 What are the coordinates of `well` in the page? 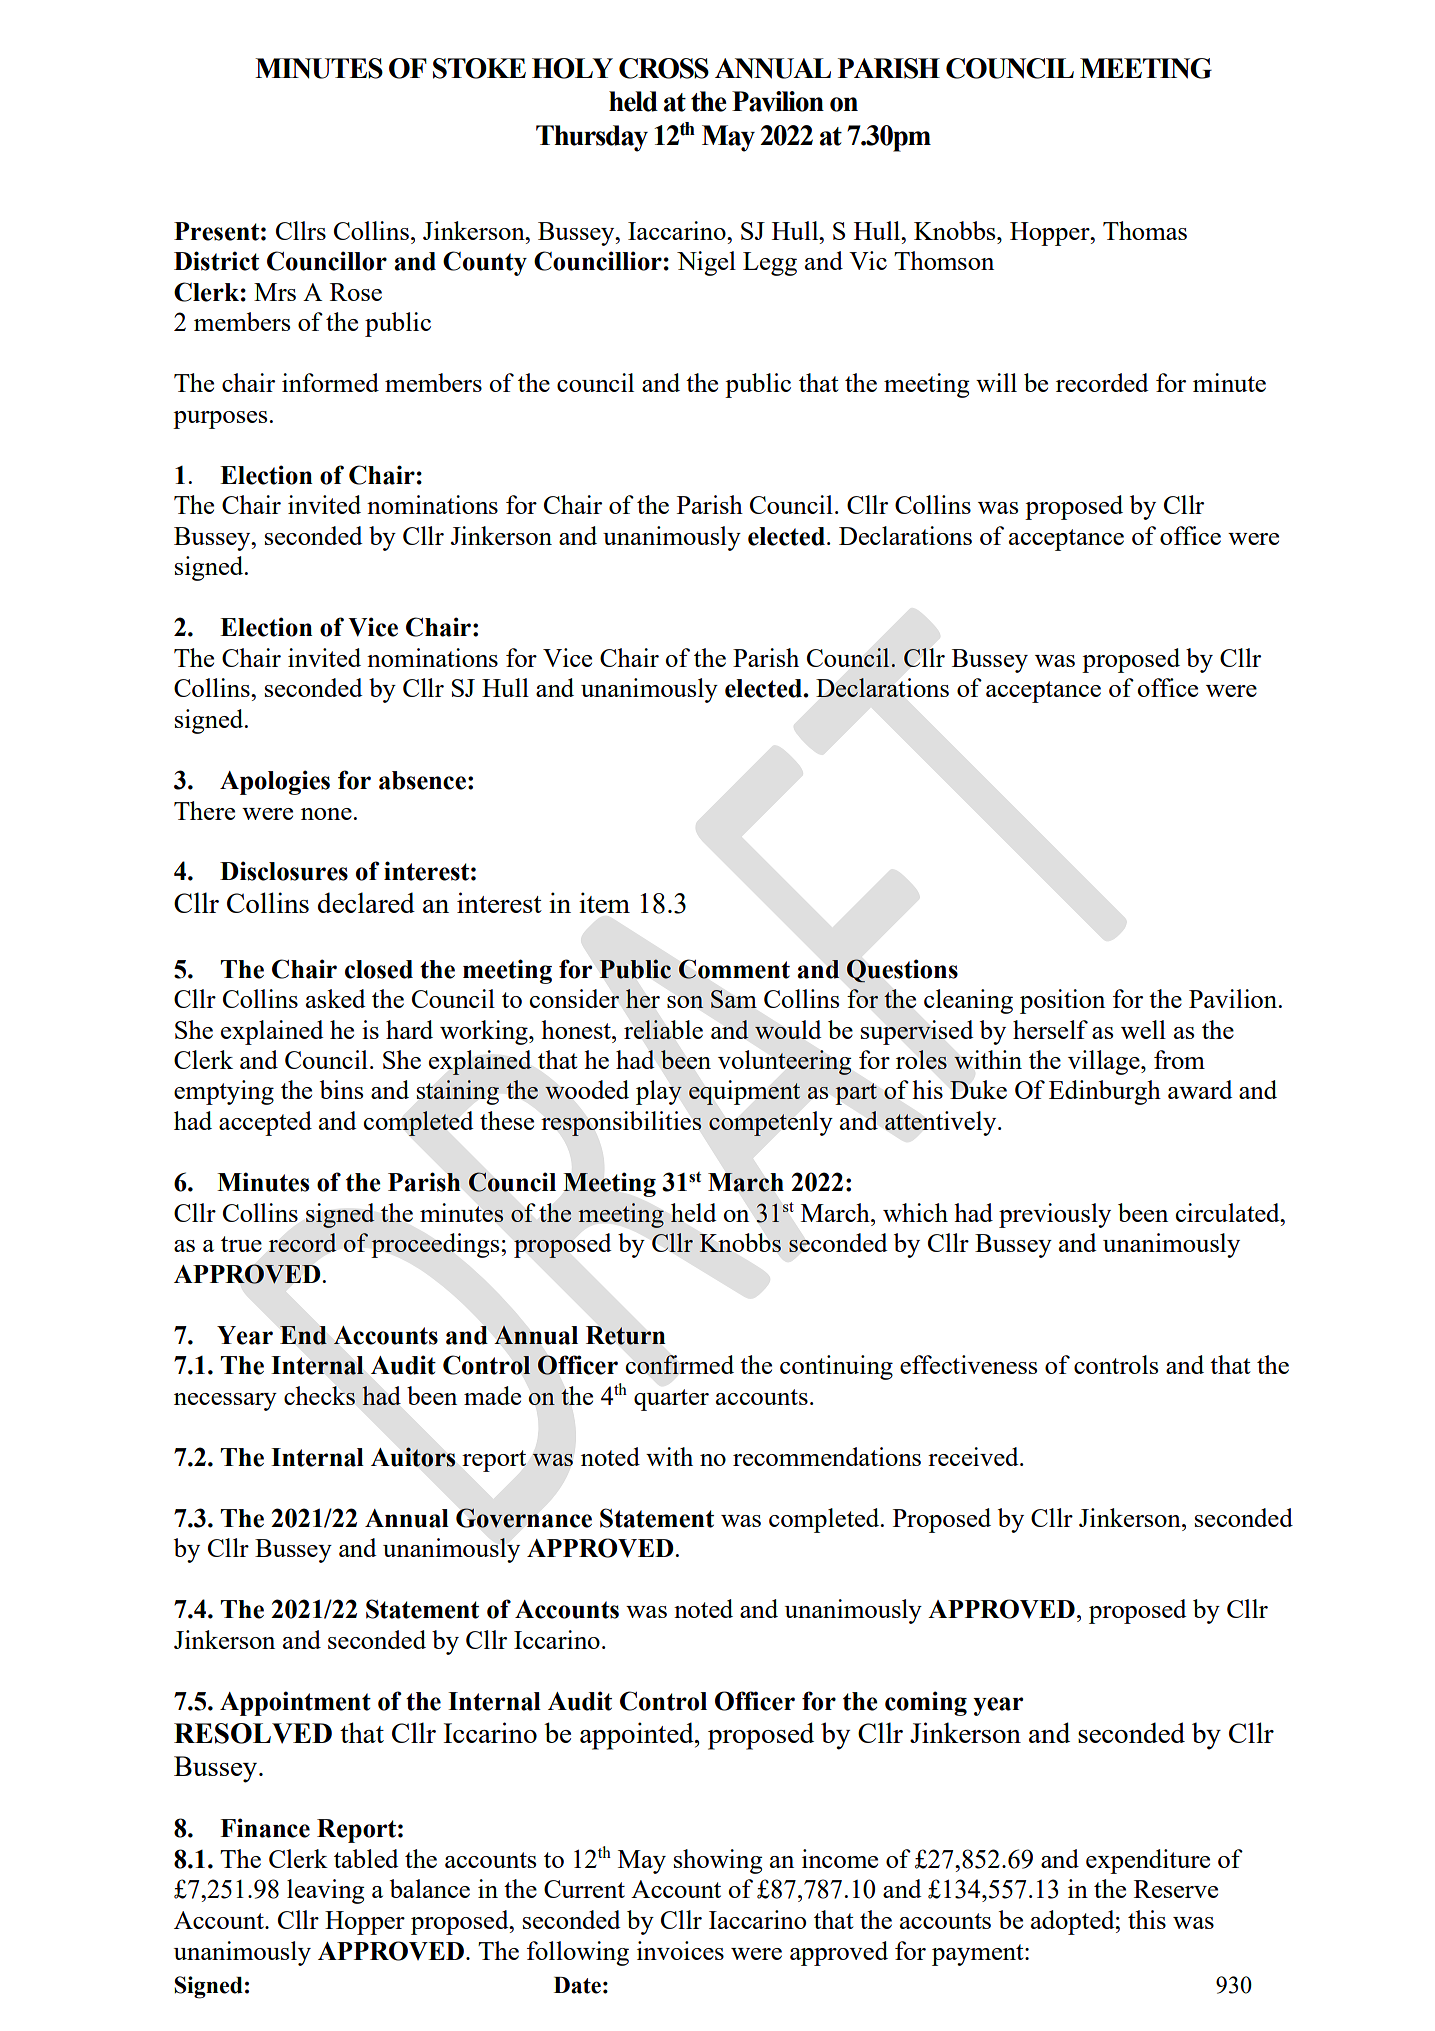 It's located at (1143, 1029).
